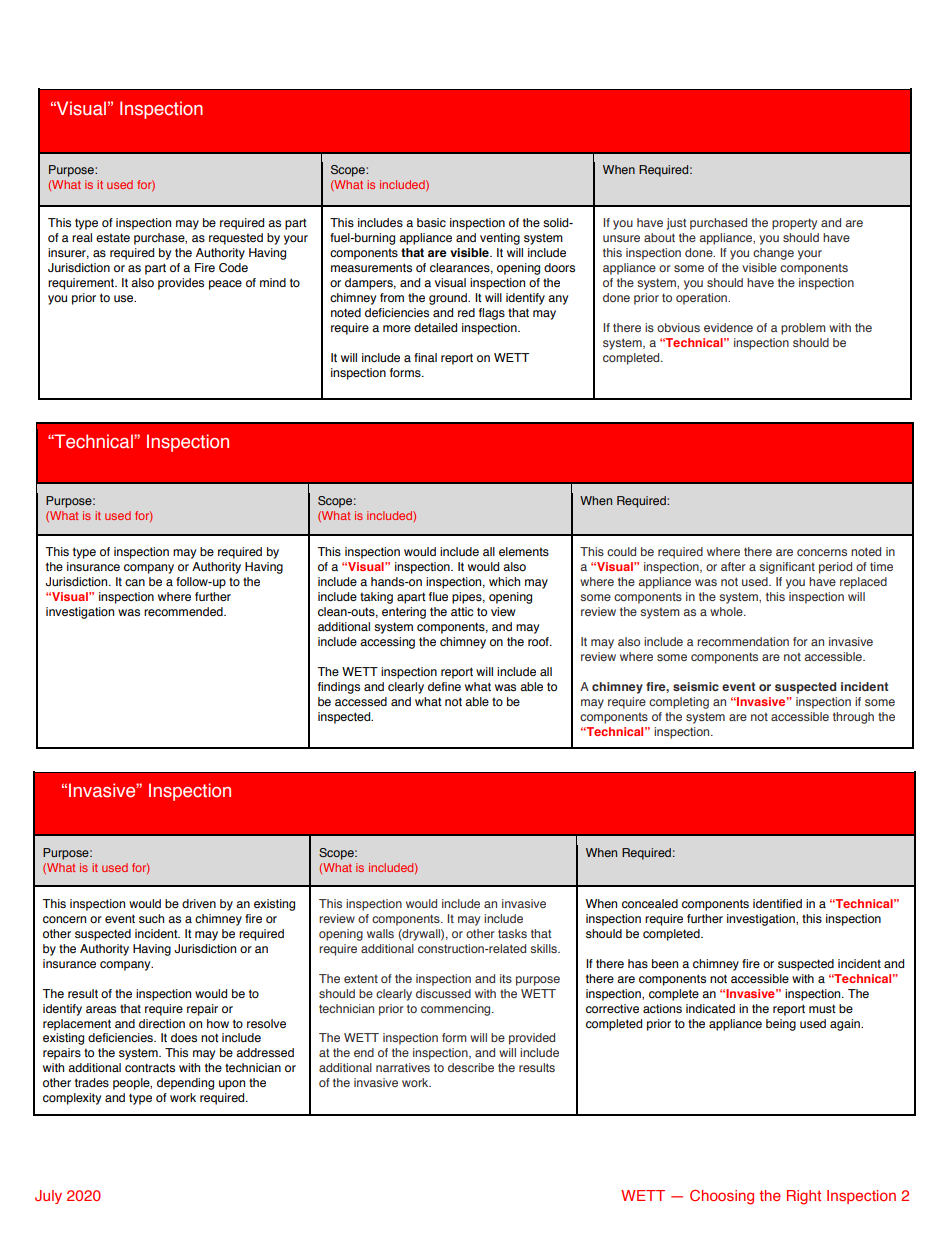 The width and height of the document is (952, 1233). What do you see at coordinates (184, 611) in the document?
I see `recommended` at bounding box center [184, 611].
